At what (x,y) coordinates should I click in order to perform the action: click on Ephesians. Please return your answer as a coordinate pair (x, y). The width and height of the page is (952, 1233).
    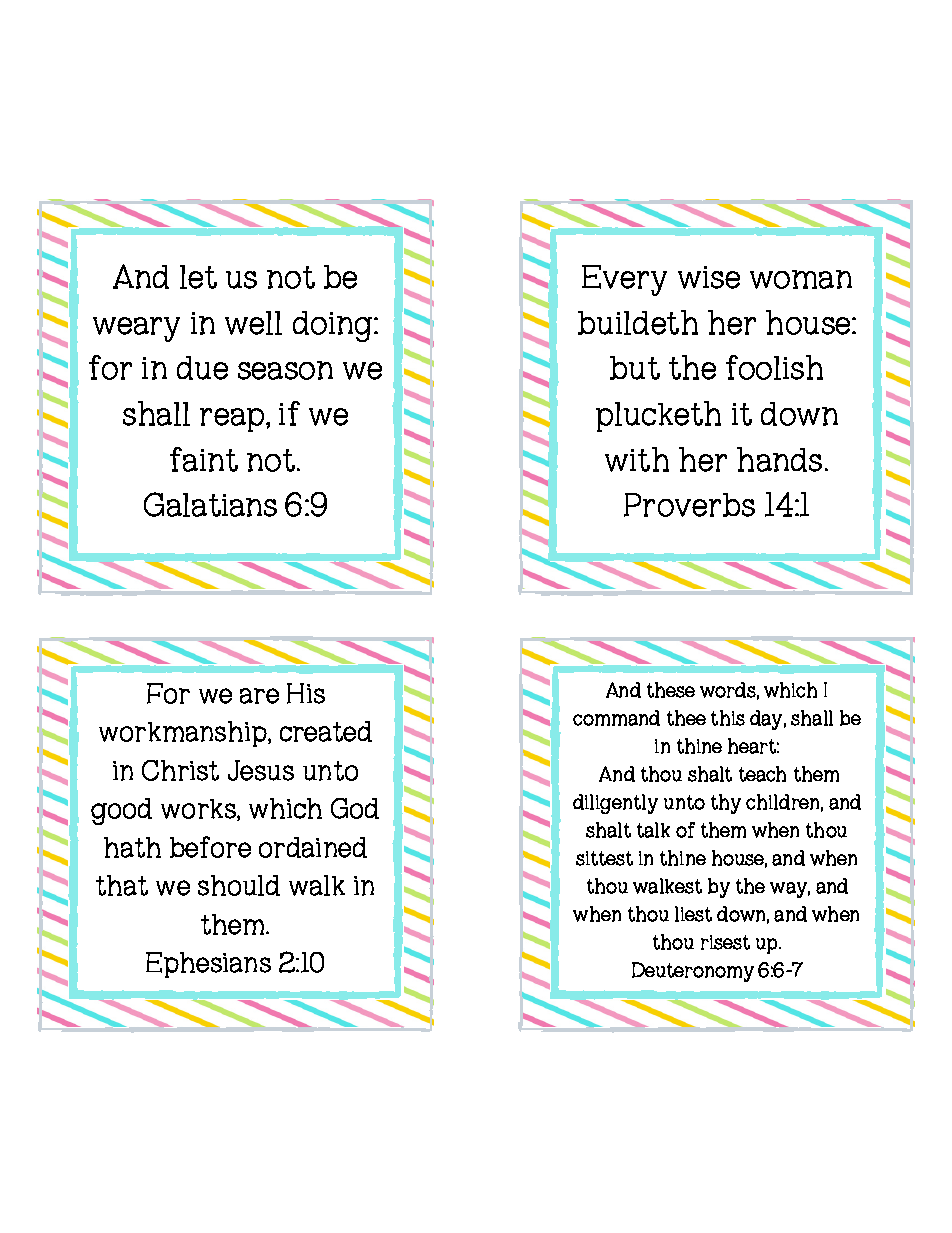
    Looking at the image, I should click on (208, 965).
